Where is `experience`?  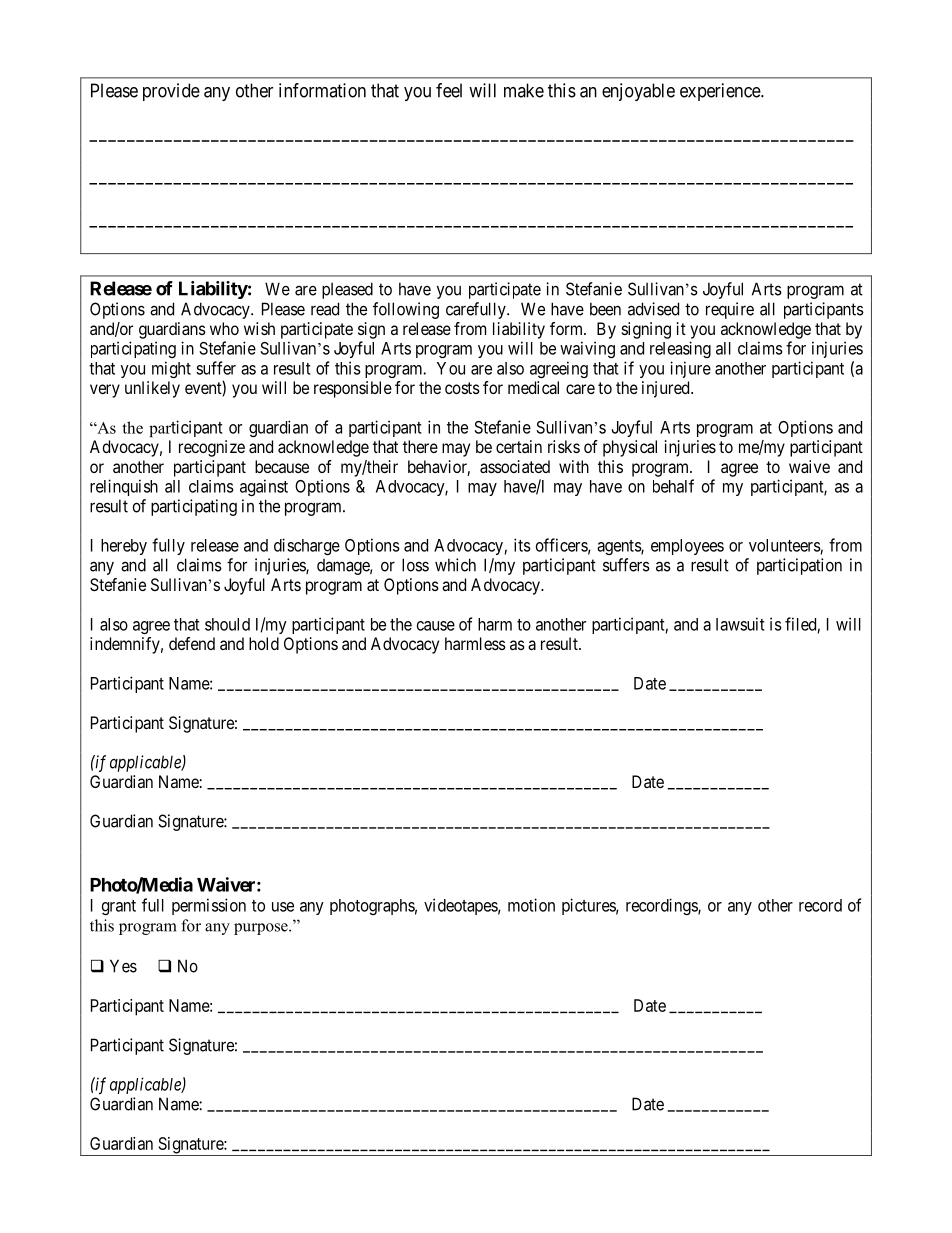
experience is located at coordinates (721, 92).
